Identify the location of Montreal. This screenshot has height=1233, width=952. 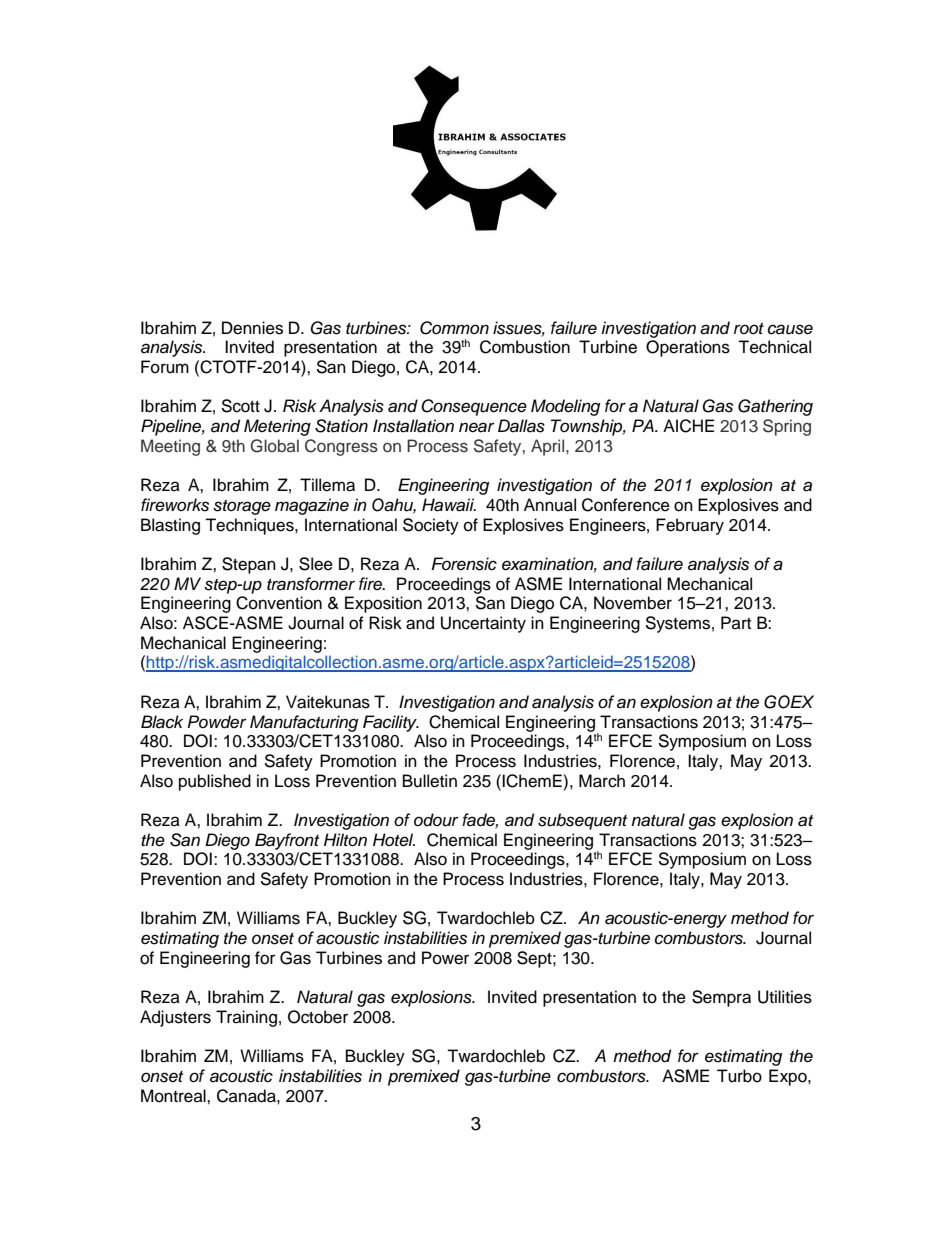
(174, 1096).
